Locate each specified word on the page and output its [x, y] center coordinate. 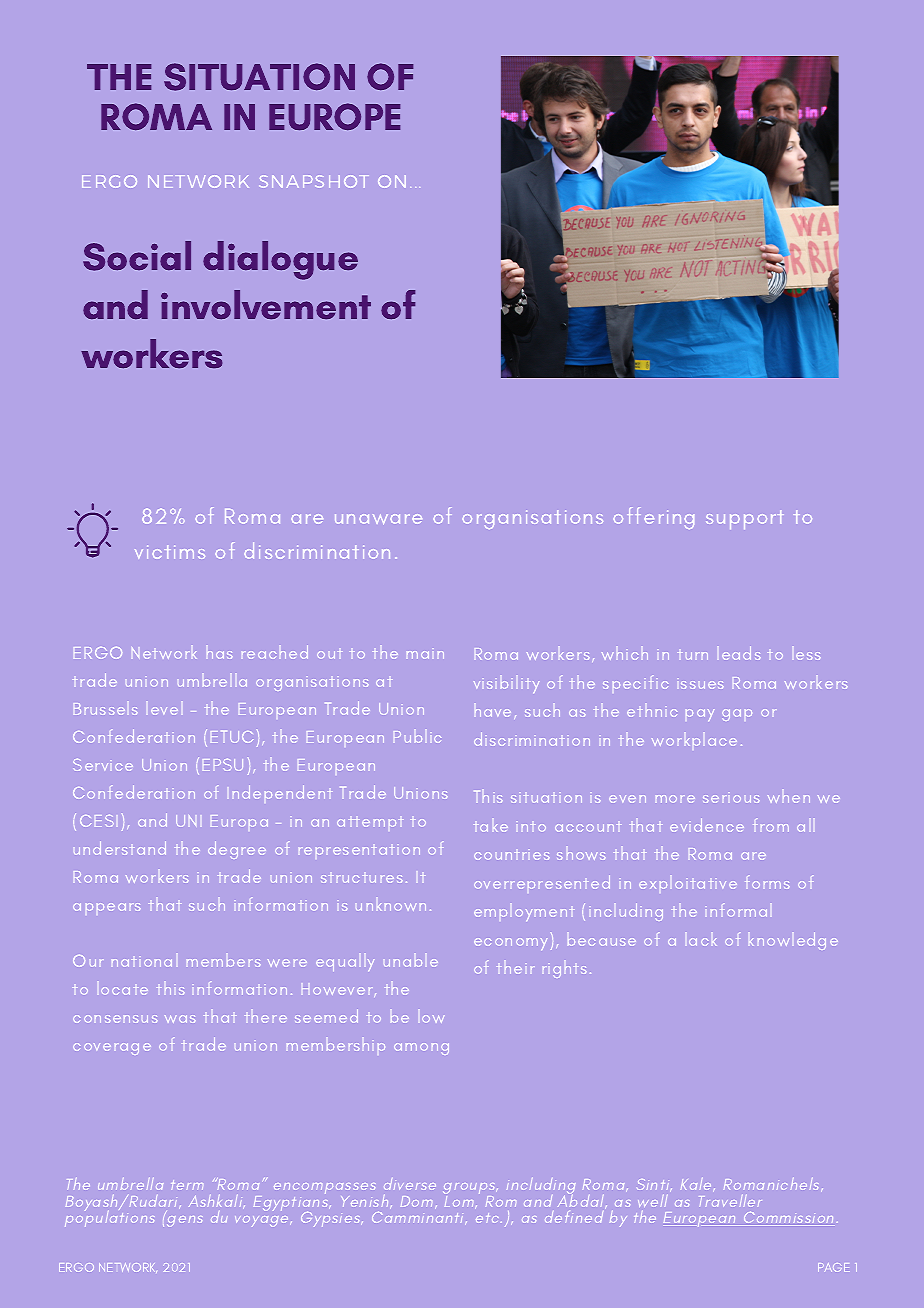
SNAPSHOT [314, 181]
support [745, 519]
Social [137, 256]
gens [185, 1221]
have [495, 714]
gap [737, 715]
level [164, 711]
